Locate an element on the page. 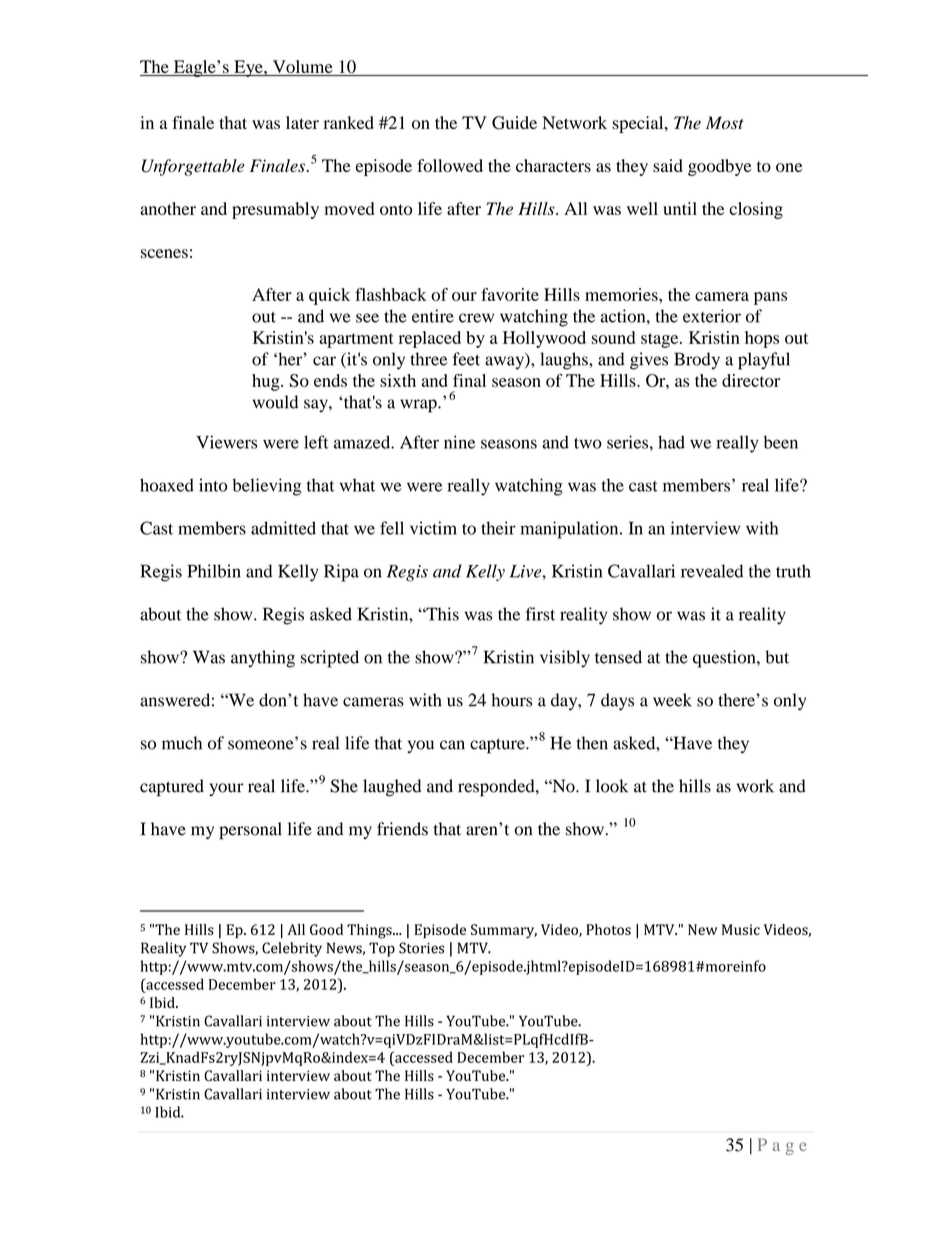 The height and width of the image is (1233, 952). admitted is located at coordinates (283, 528).
